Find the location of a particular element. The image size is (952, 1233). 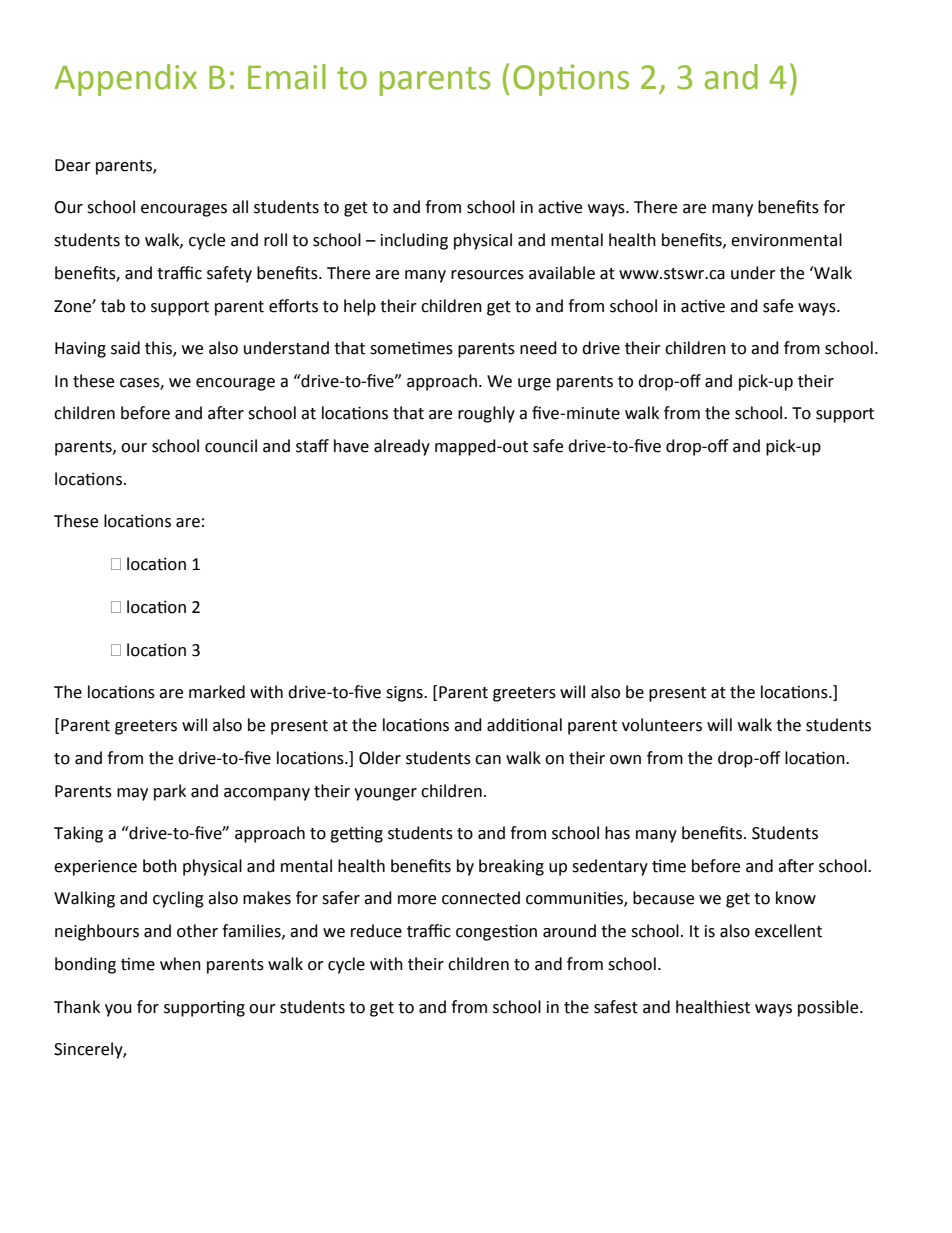

signs is located at coordinates (405, 694).
